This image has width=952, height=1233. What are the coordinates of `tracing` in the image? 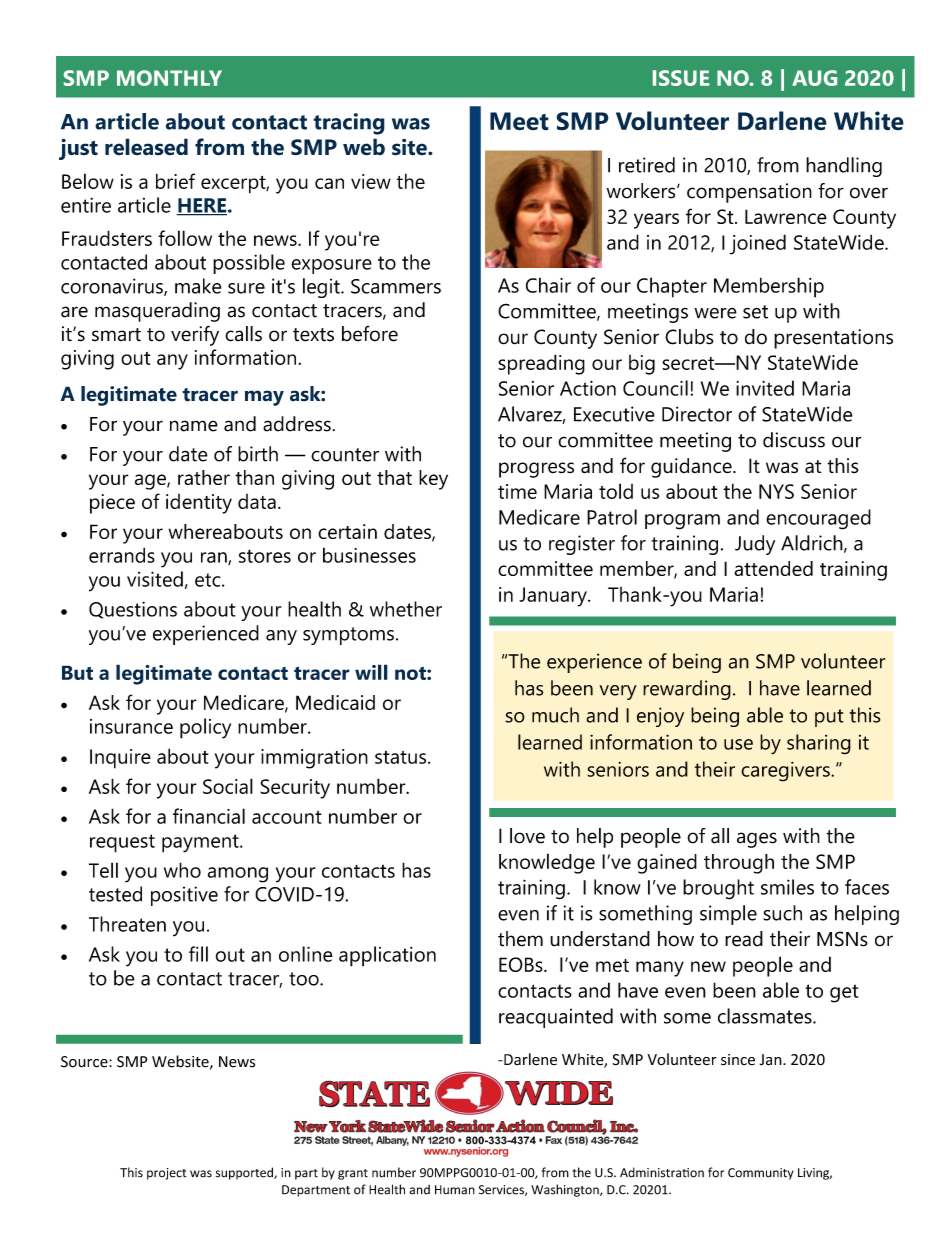 It's located at (349, 124).
